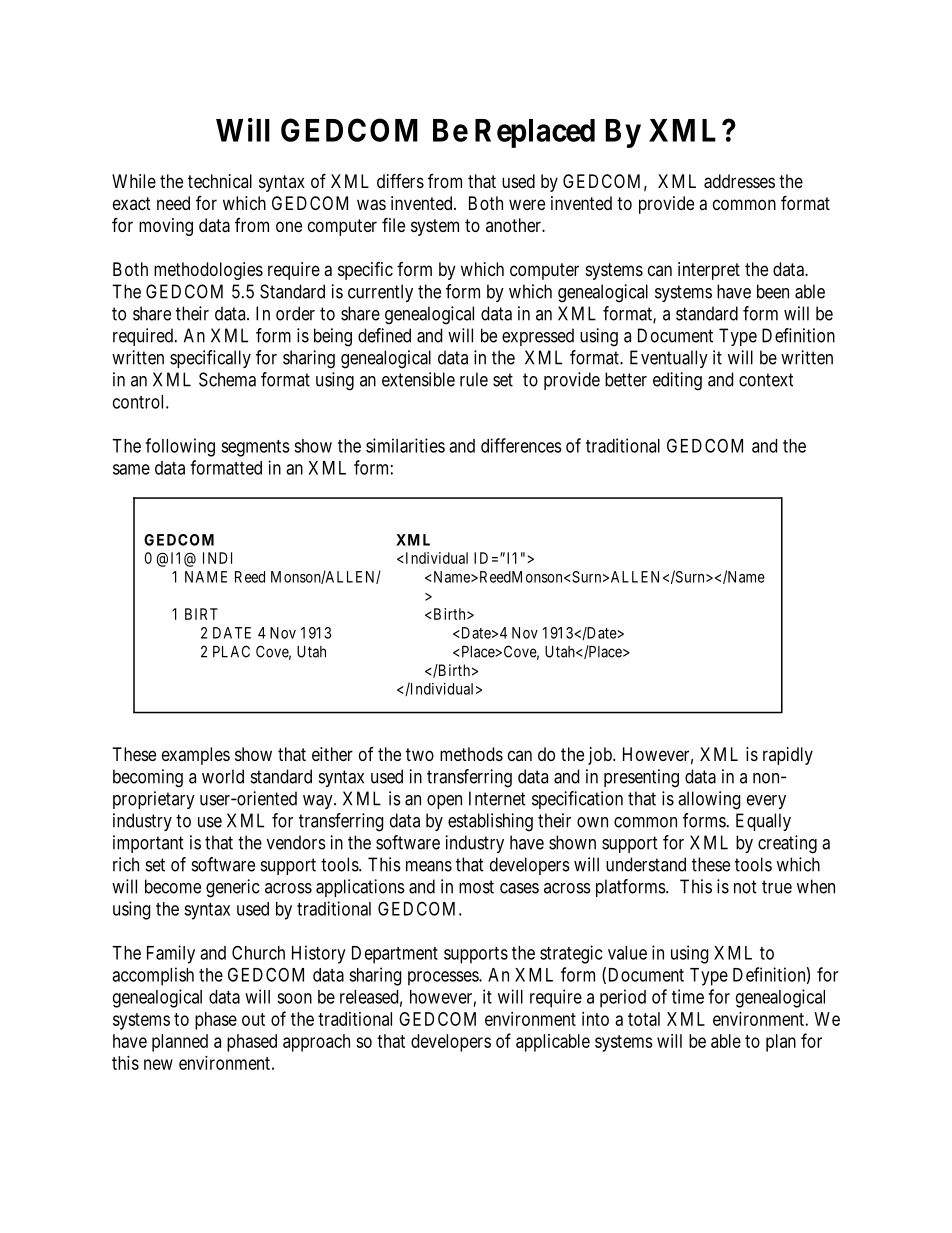  Describe the element at coordinates (766, 380) in the image. I see `context` at that location.
